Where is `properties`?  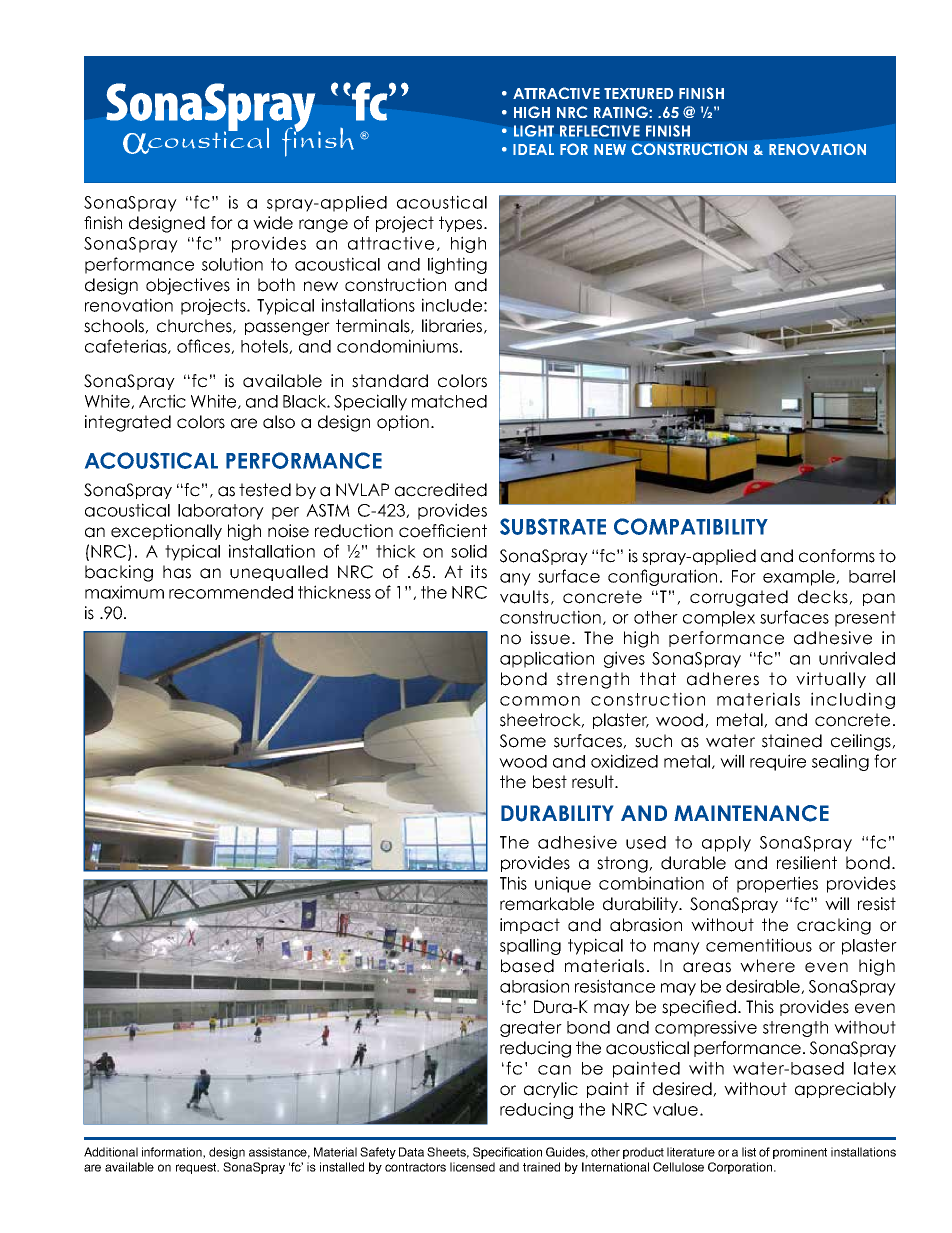 properties is located at coordinates (777, 884).
